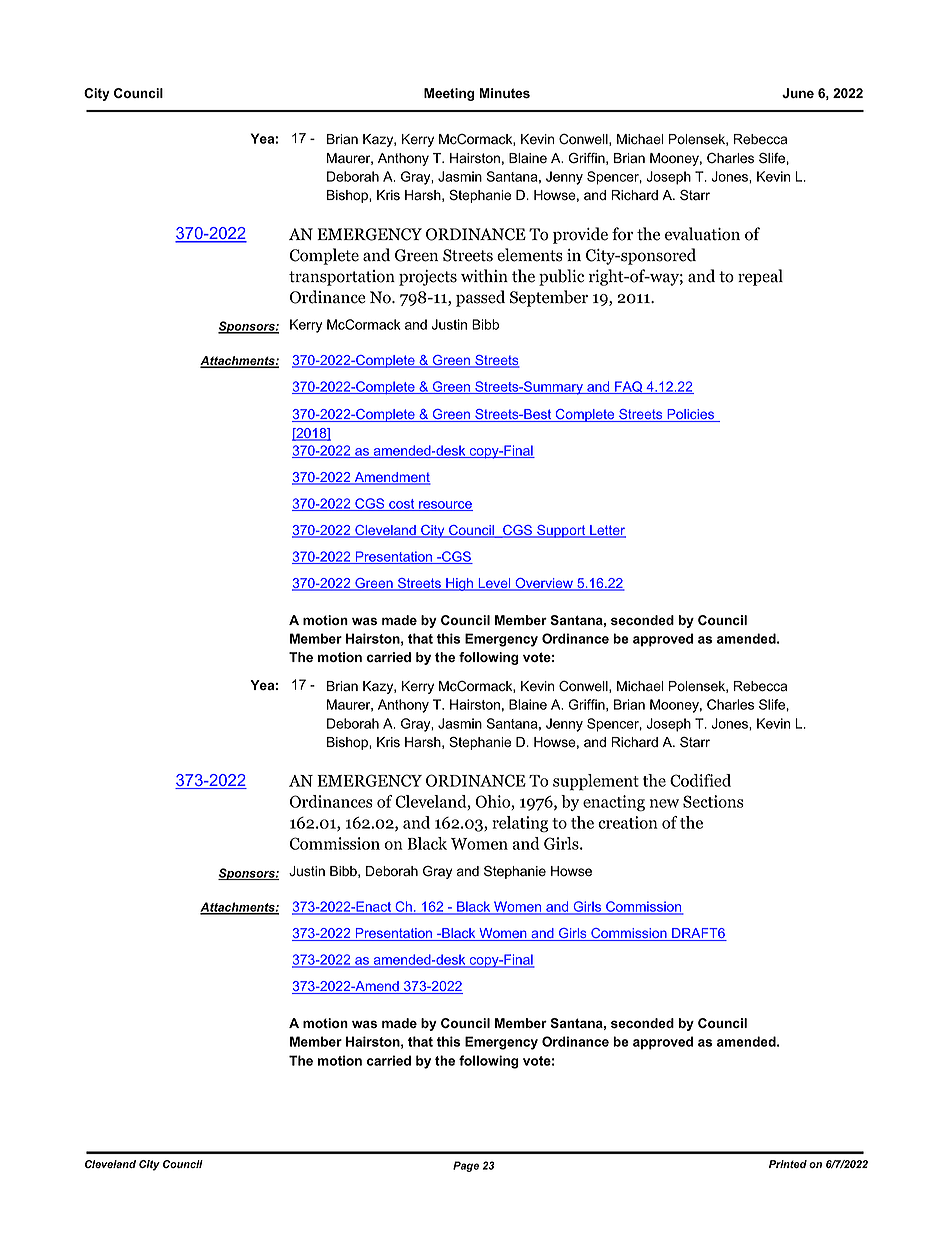 The height and width of the page is (1233, 952). Describe the element at coordinates (628, 822) in the page. I see `creation` at that location.
